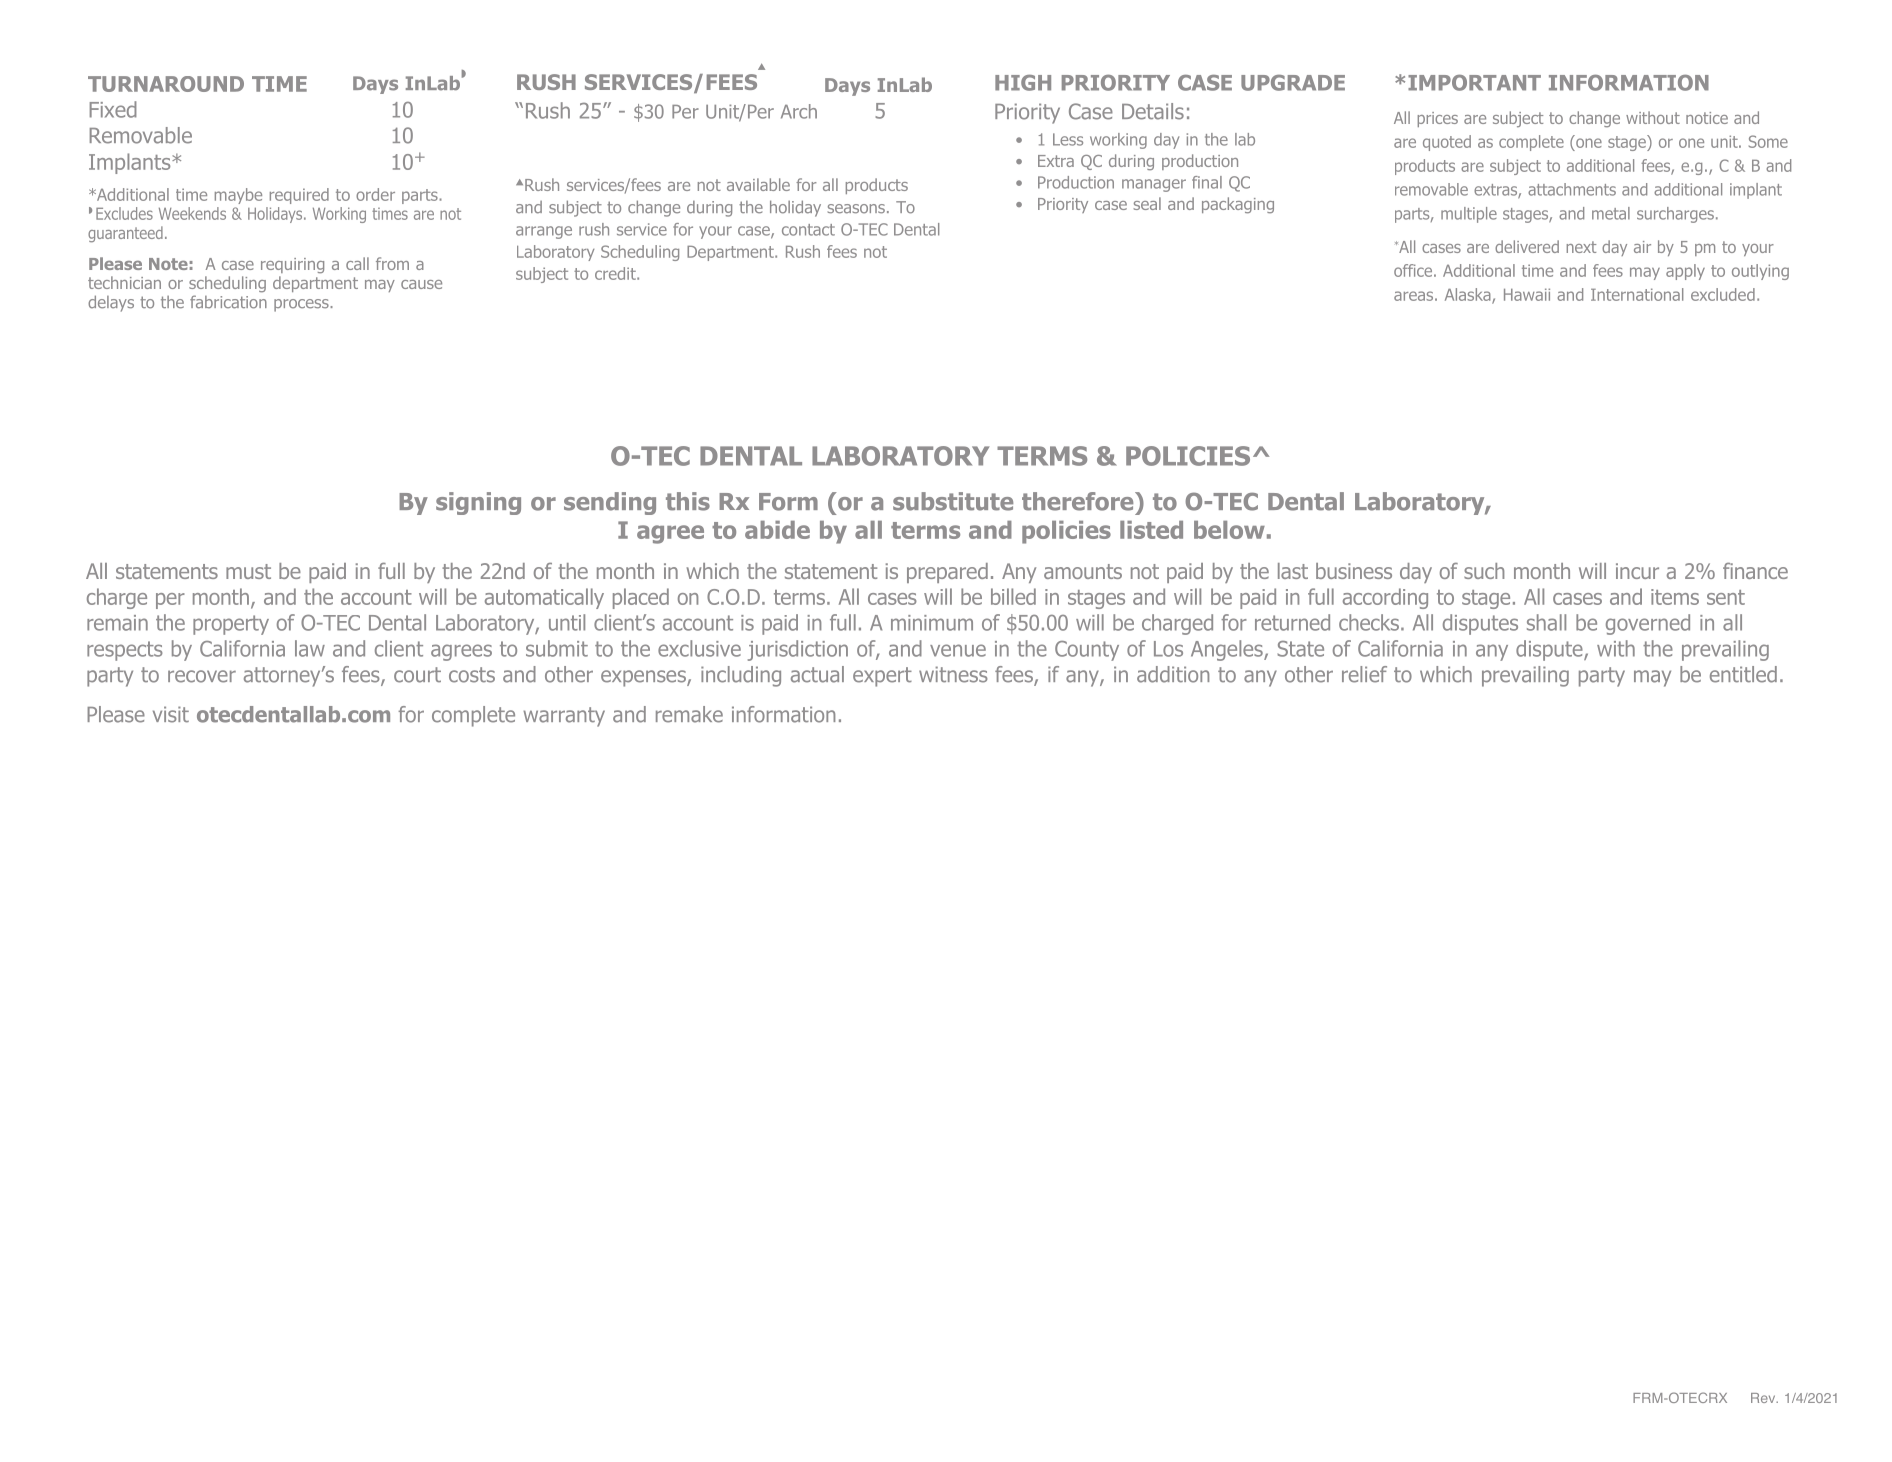  What do you see at coordinates (808, 230) in the screenshot?
I see `contact` at bounding box center [808, 230].
